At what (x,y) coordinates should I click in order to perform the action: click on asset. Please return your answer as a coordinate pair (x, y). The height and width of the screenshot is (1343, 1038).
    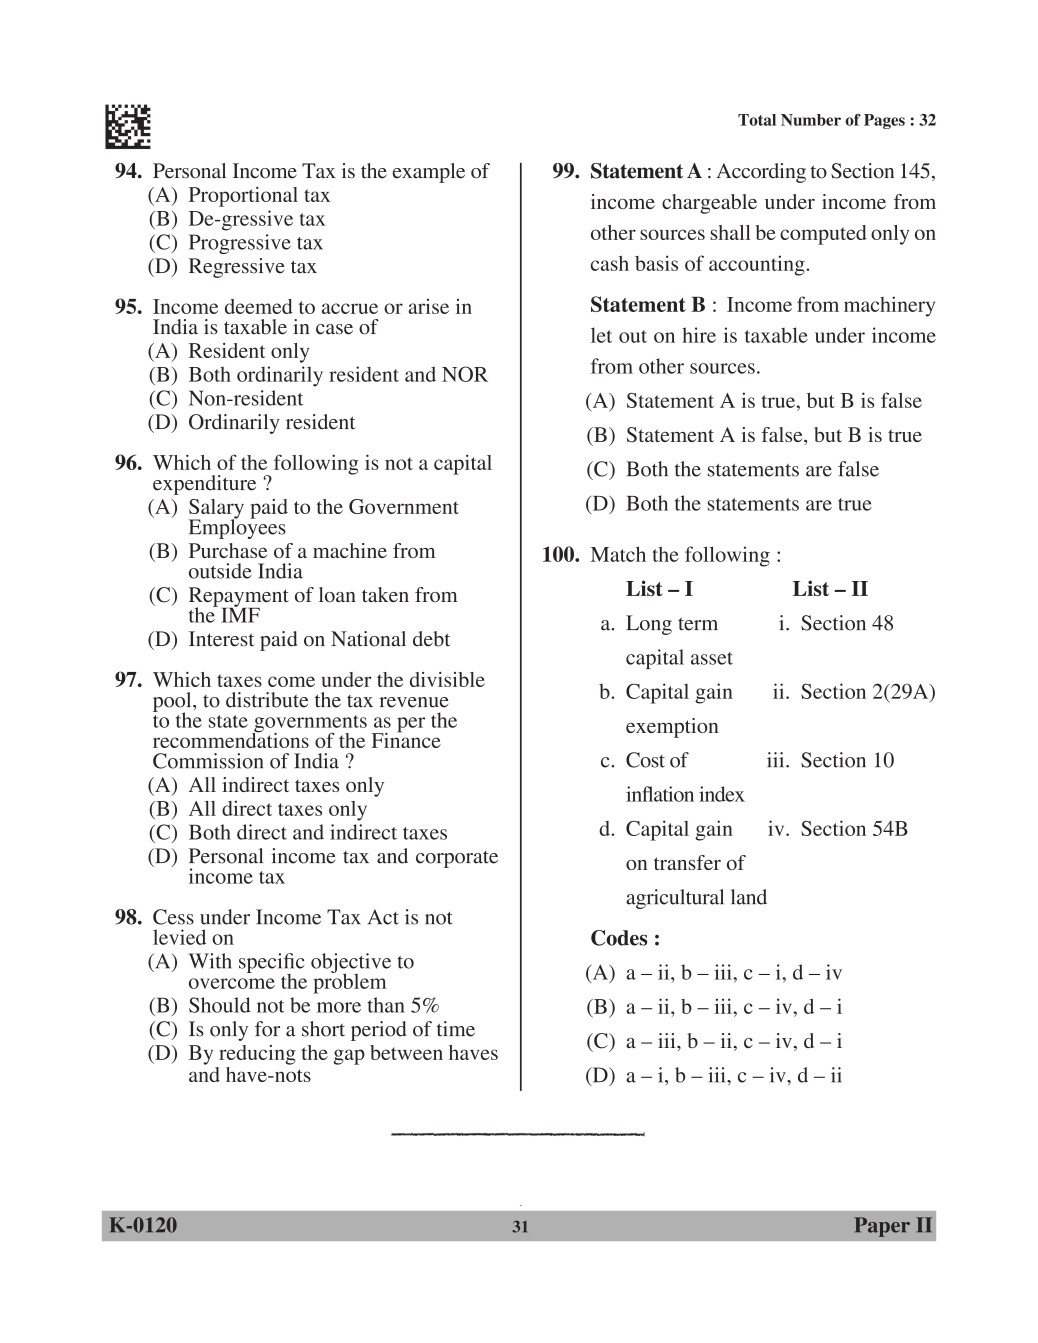
    Looking at the image, I should click on (712, 658).
